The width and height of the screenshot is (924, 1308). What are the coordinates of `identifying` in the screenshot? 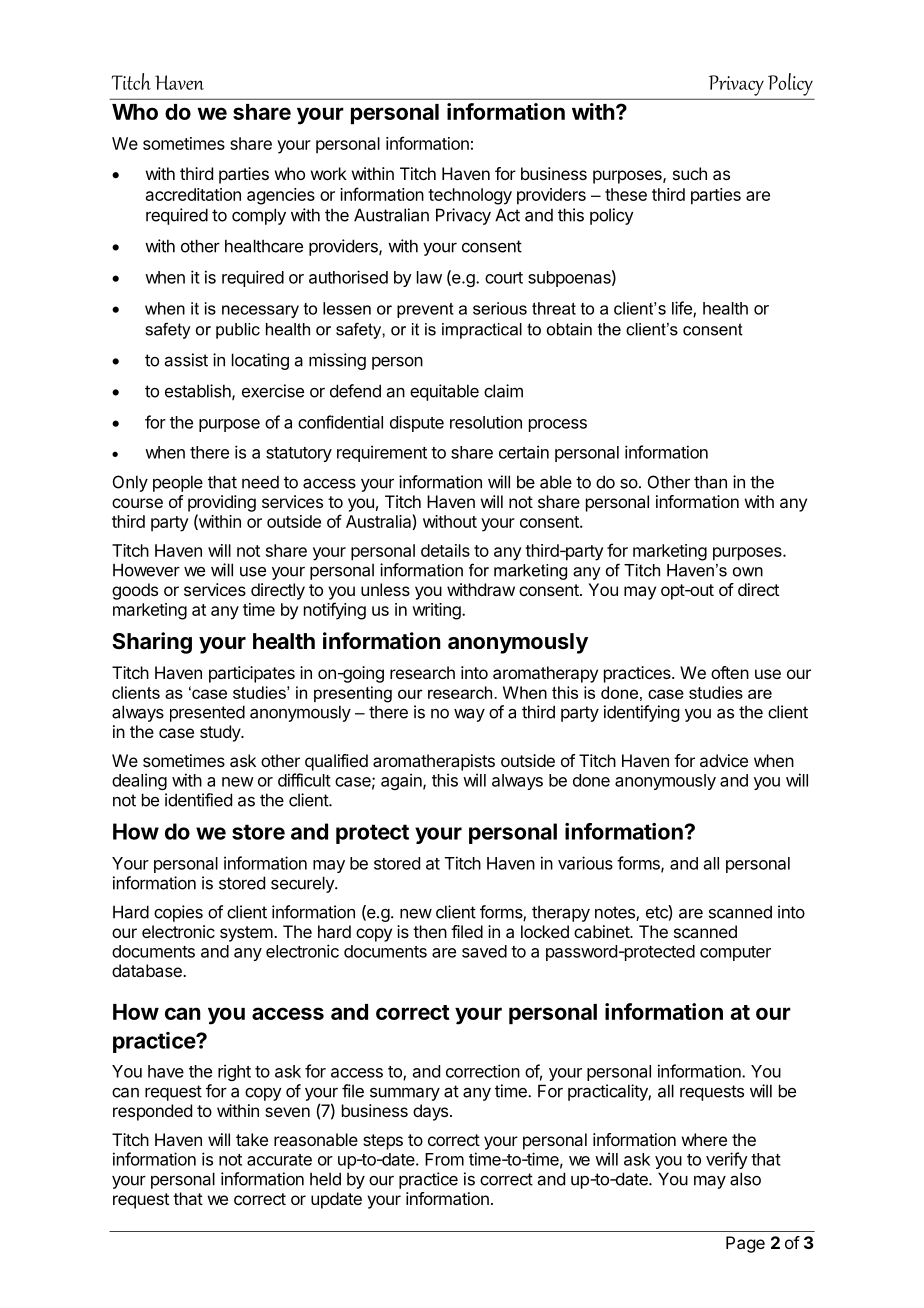 It's located at (641, 713).
